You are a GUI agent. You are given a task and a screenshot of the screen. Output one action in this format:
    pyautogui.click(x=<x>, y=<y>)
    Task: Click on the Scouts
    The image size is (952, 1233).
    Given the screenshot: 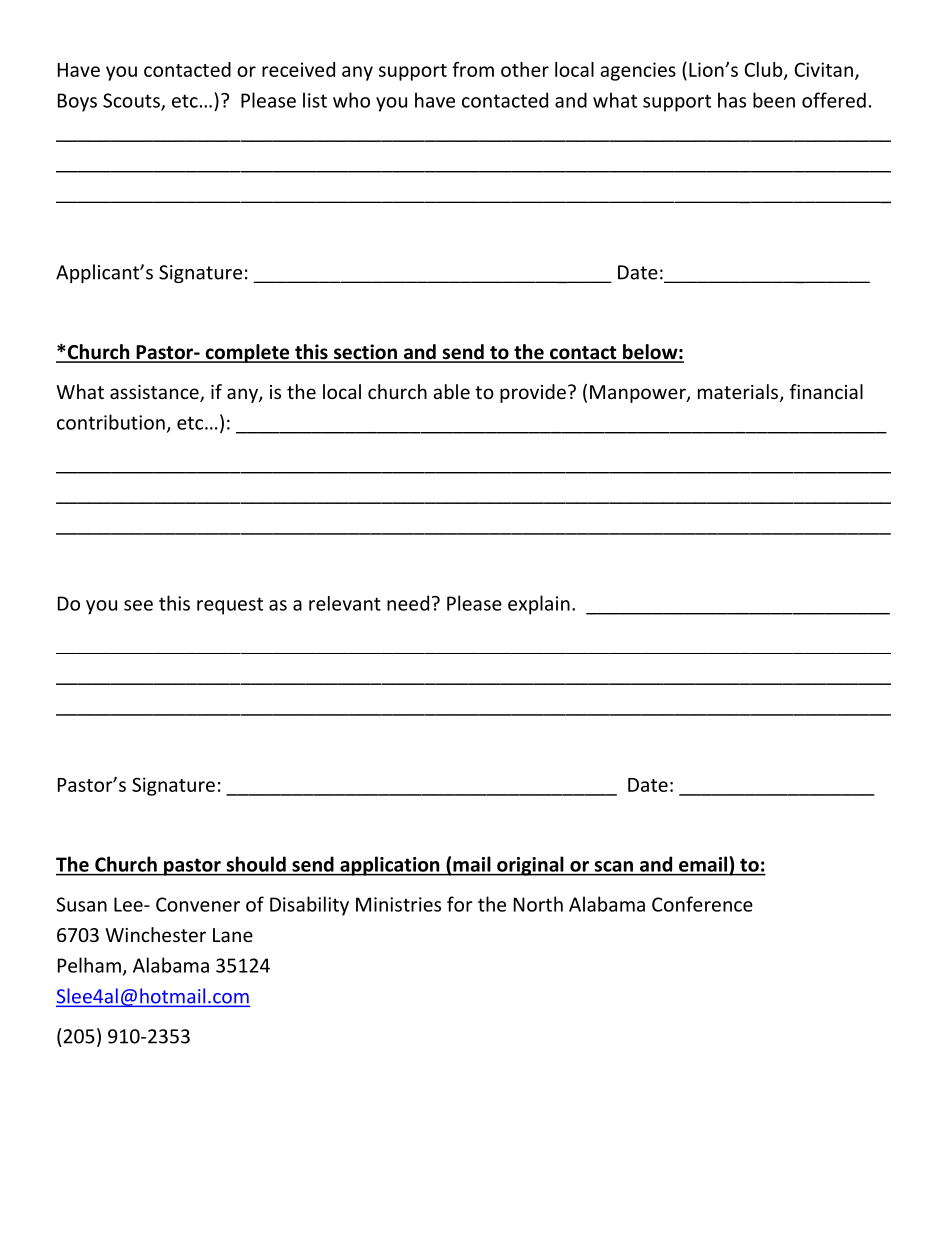 What is the action you would take?
    pyautogui.click(x=132, y=101)
